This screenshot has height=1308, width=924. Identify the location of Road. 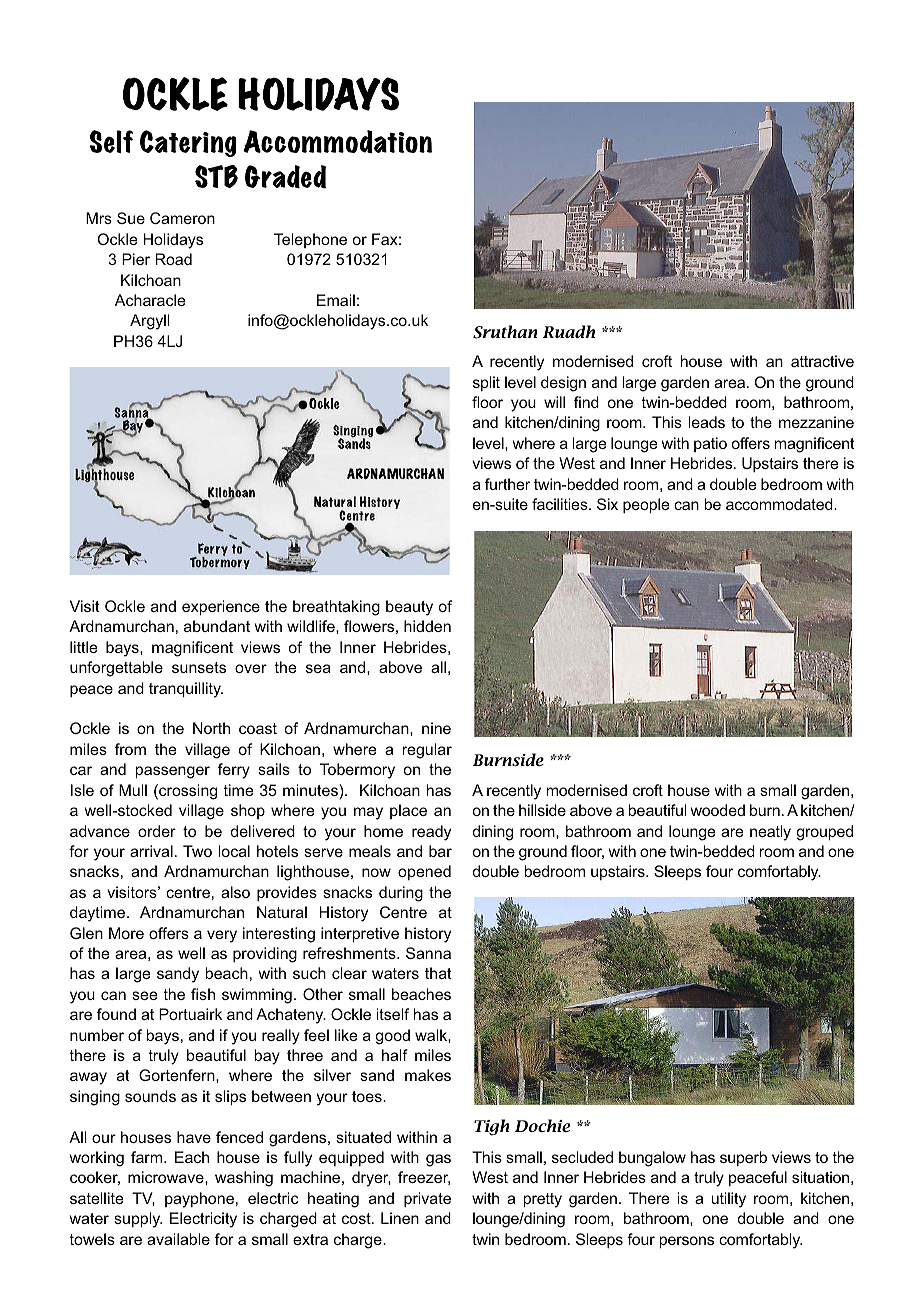
(173, 259).
